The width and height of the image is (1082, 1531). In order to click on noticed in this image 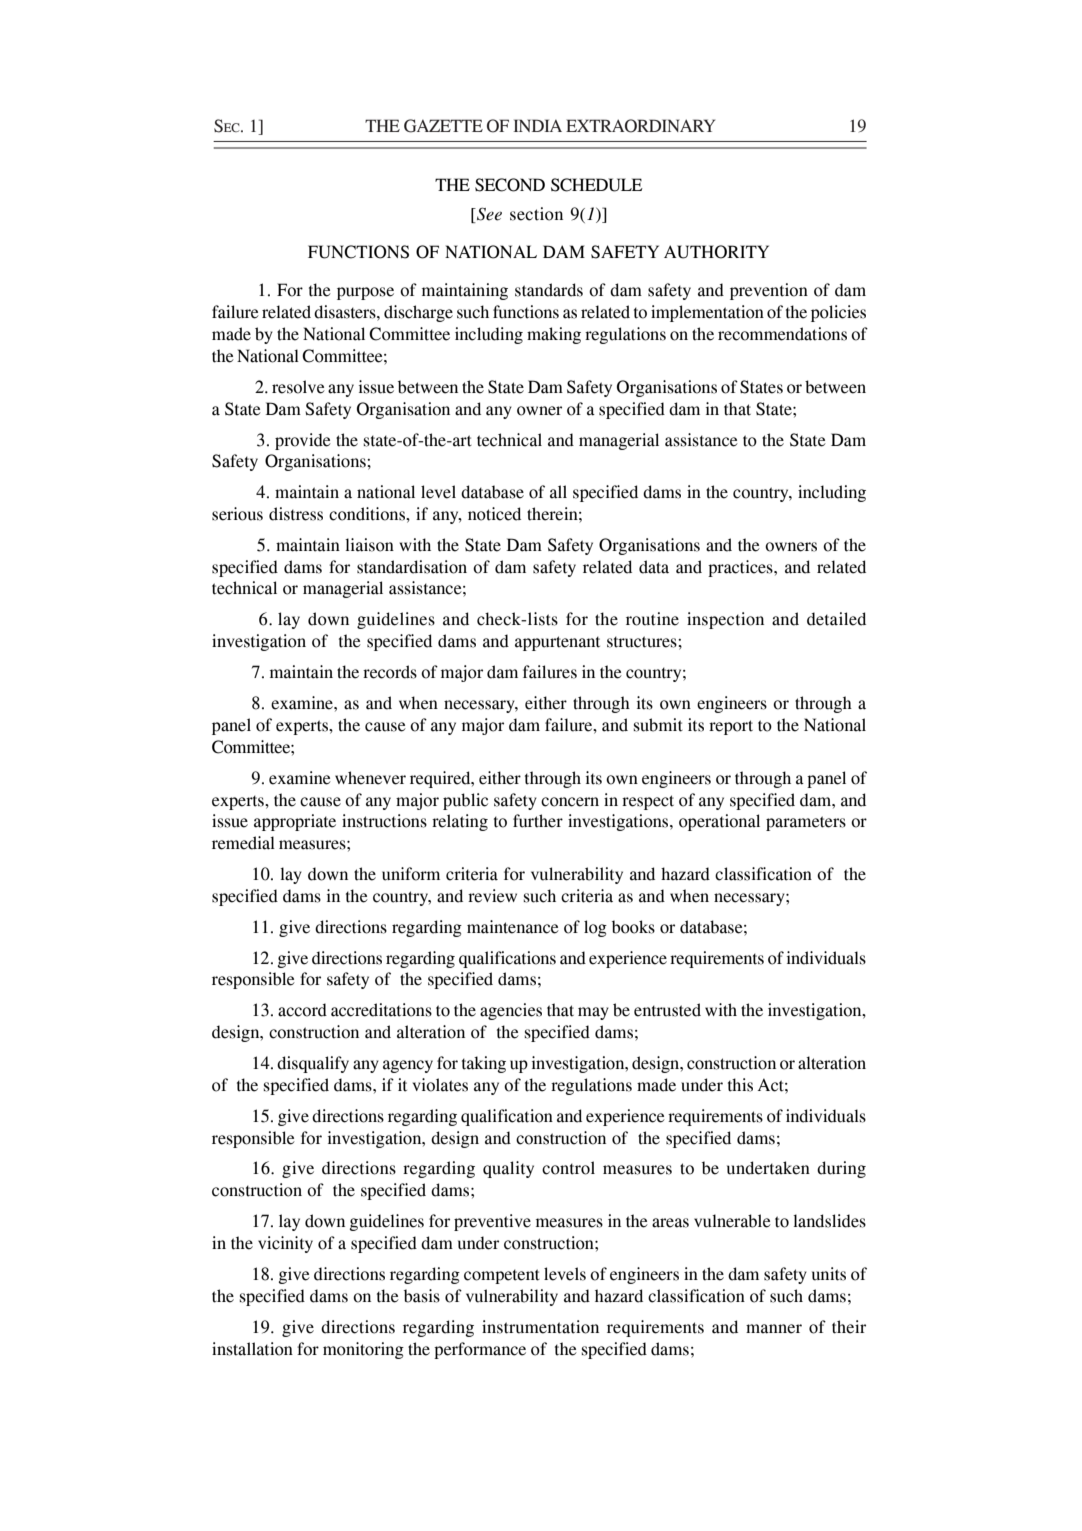, I will do `click(494, 514)`.
